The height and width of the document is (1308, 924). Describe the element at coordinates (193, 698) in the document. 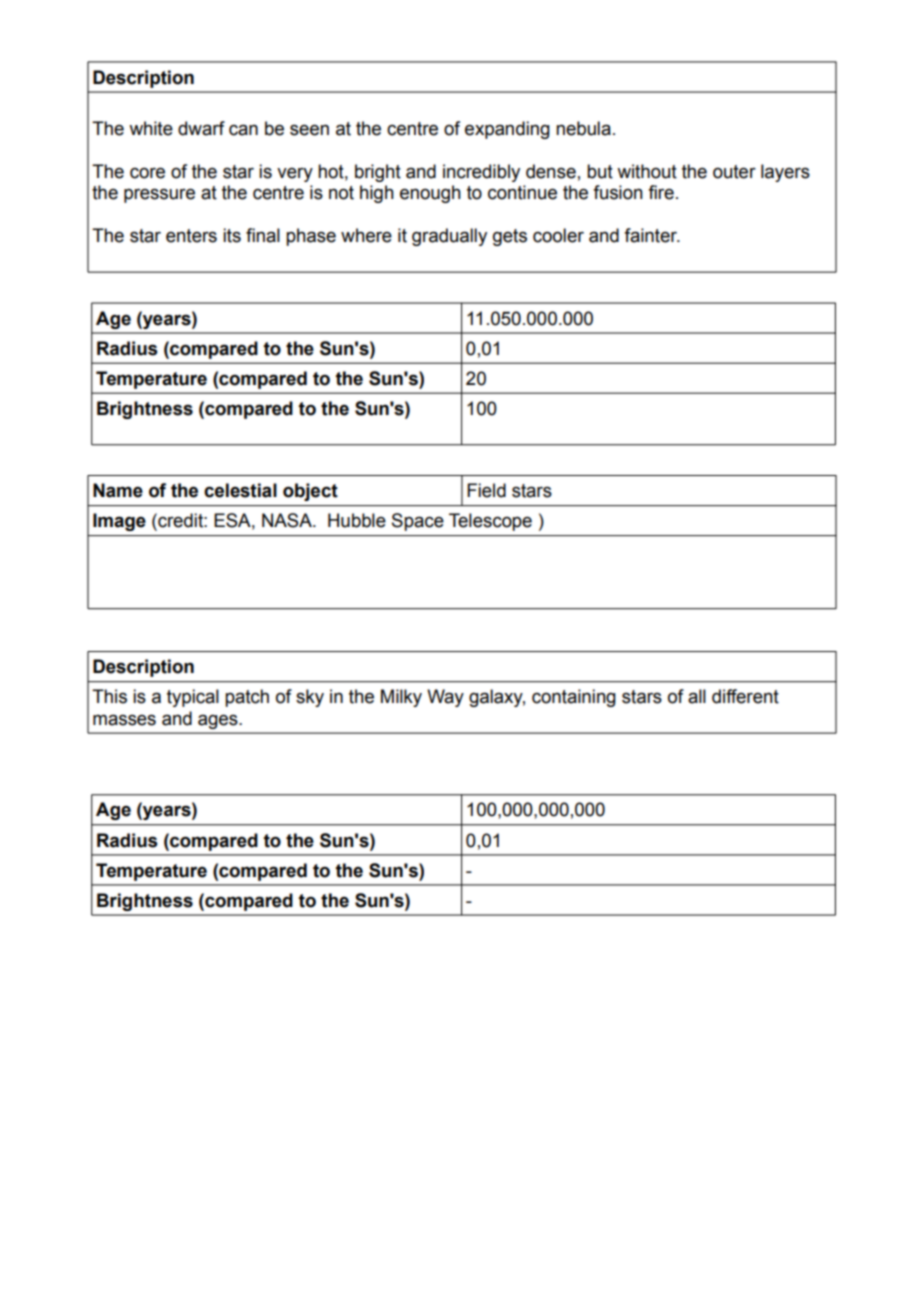

I see `typical` at that location.
